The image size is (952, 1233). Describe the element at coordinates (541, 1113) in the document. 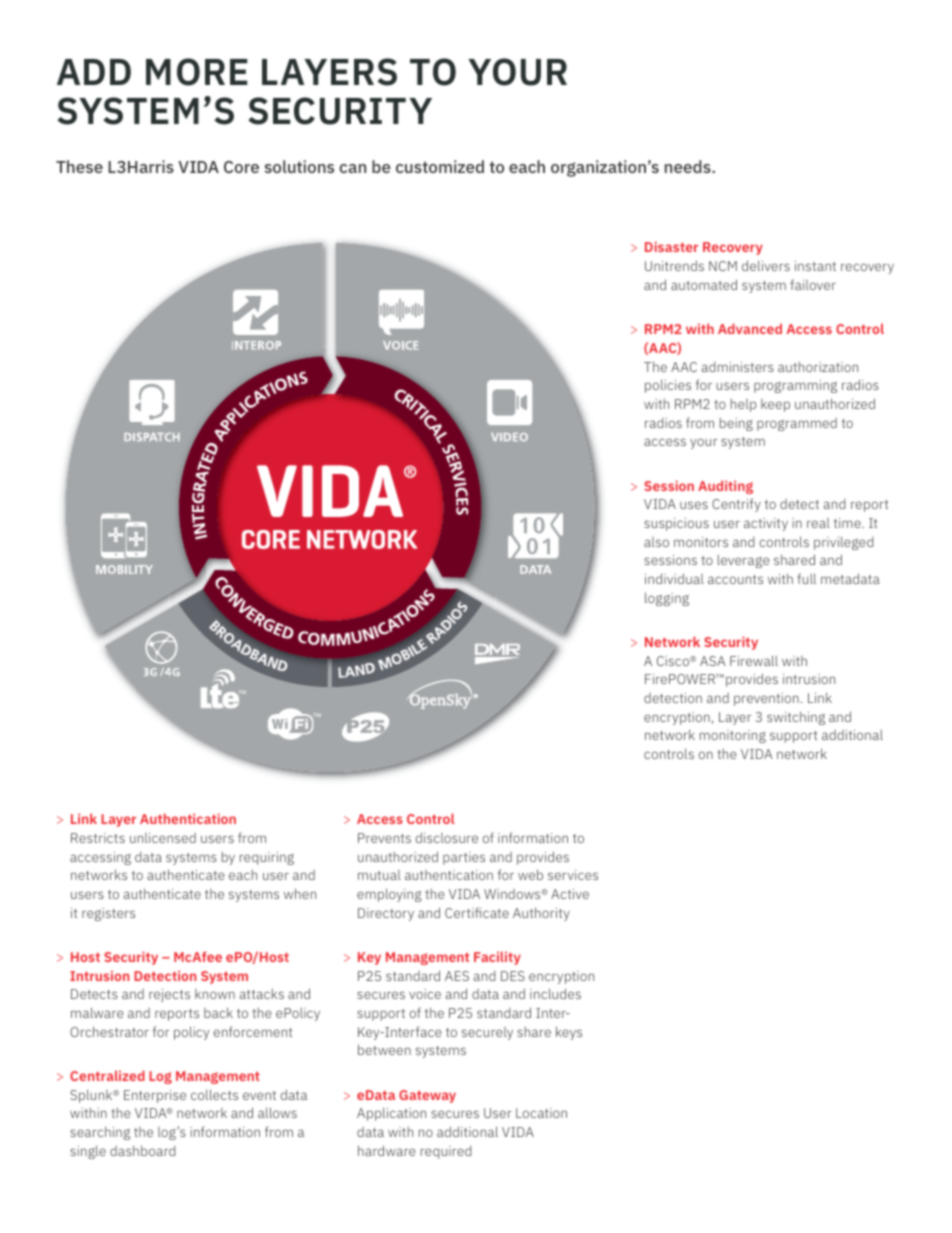

I see `Location` at that location.
